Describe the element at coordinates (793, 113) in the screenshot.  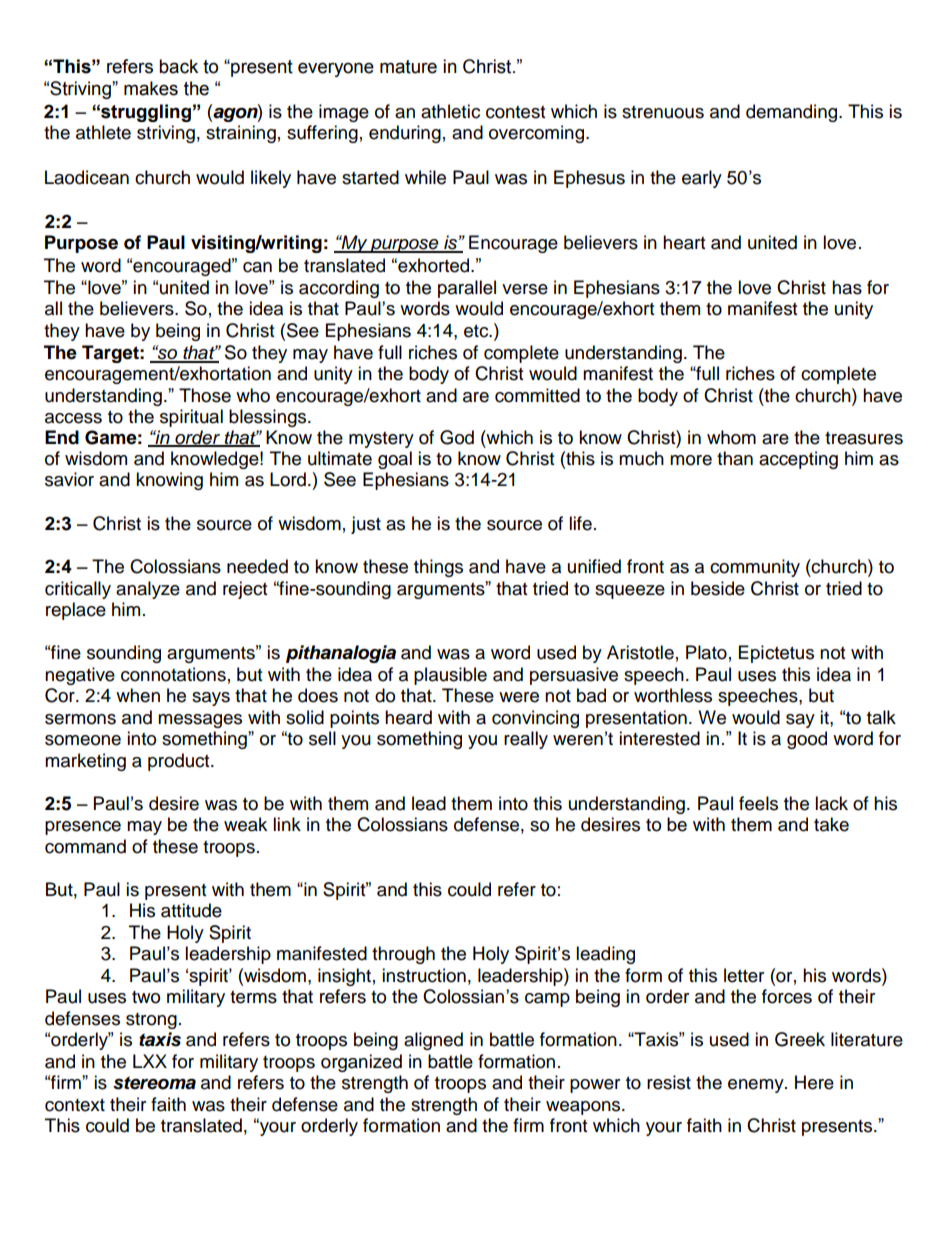
I see `demanding` at that location.
